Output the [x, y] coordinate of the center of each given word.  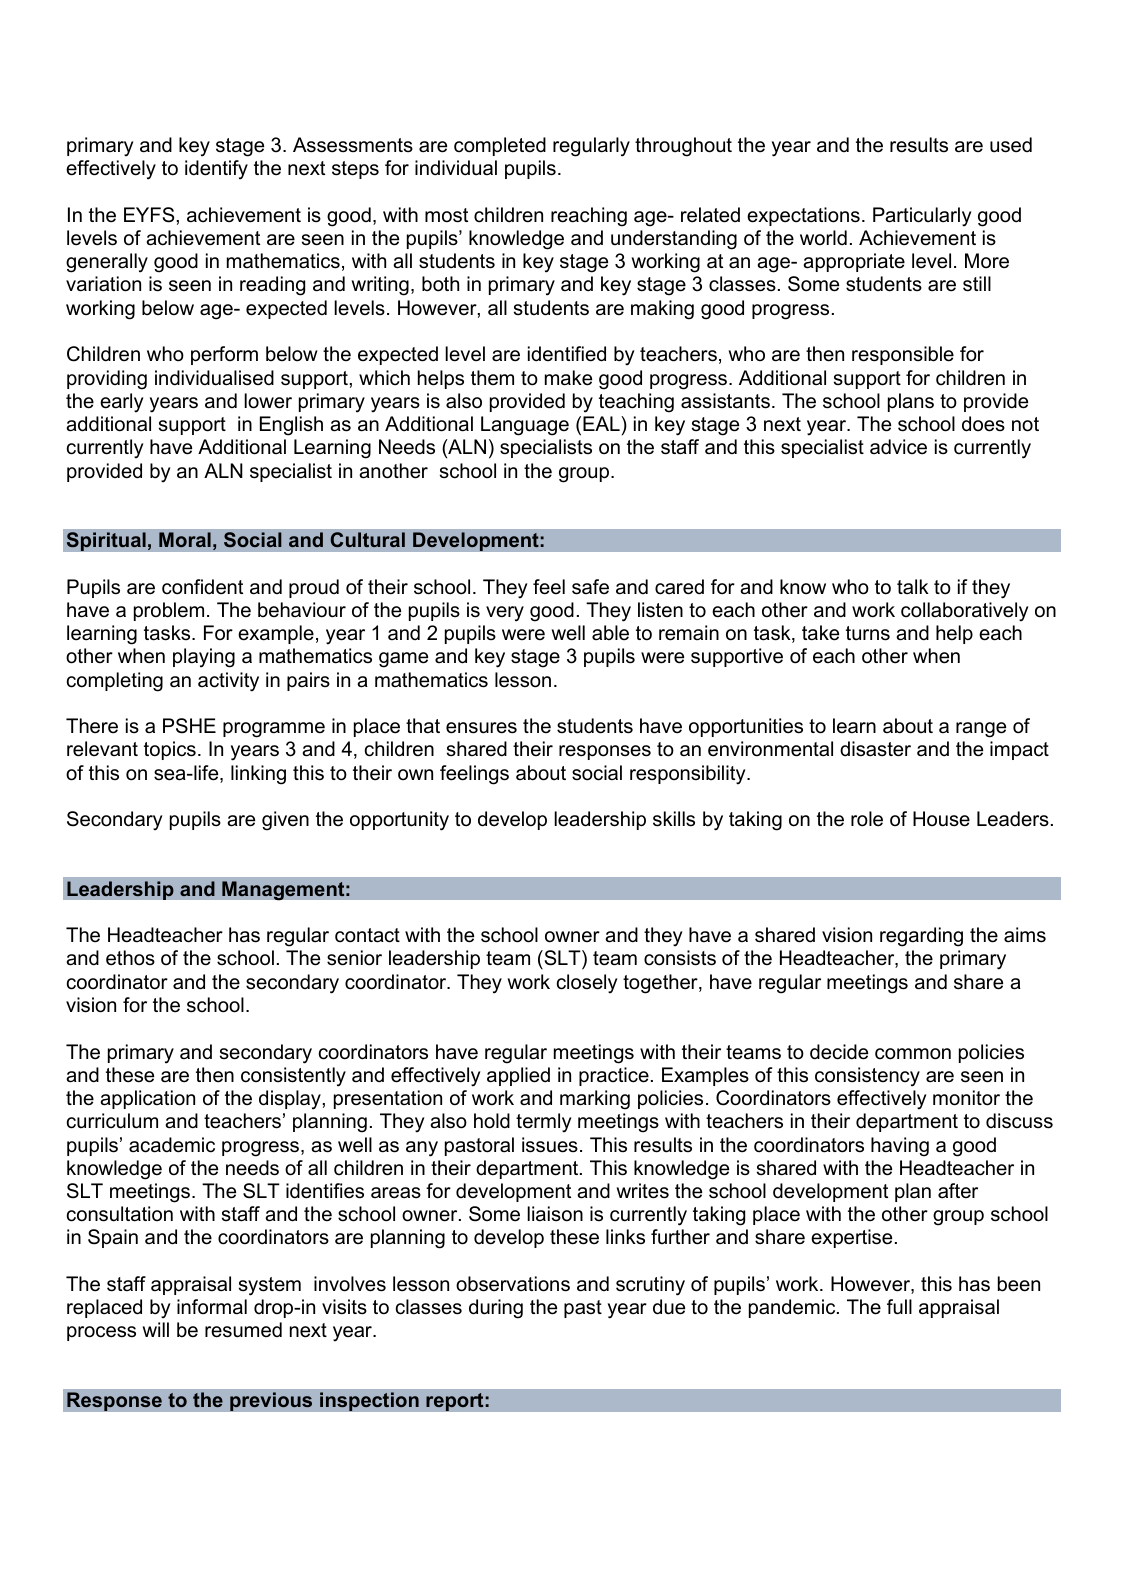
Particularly [922, 217]
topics [170, 750]
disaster [875, 749]
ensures [481, 728]
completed [500, 146]
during [496, 1309]
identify [216, 170]
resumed [243, 1330]
